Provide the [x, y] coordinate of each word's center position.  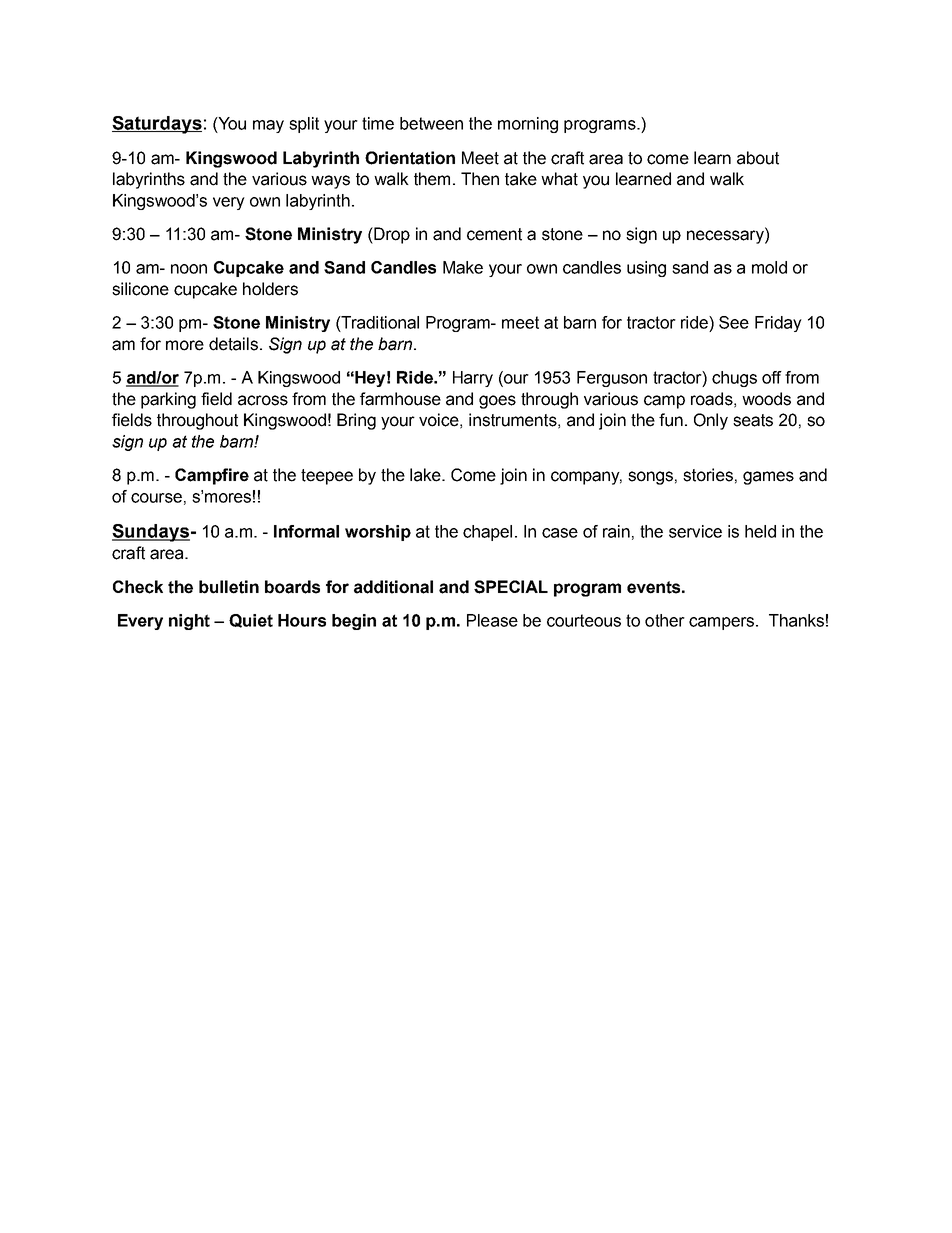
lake [426, 475]
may [268, 126]
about [758, 158]
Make [463, 267]
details [233, 344]
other [665, 620]
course [156, 498]
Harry [473, 379]
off [772, 377]
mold [769, 267]
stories [708, 475]
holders [270, 289]
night [189, 622]
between [431, 123]
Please [492, 620]
